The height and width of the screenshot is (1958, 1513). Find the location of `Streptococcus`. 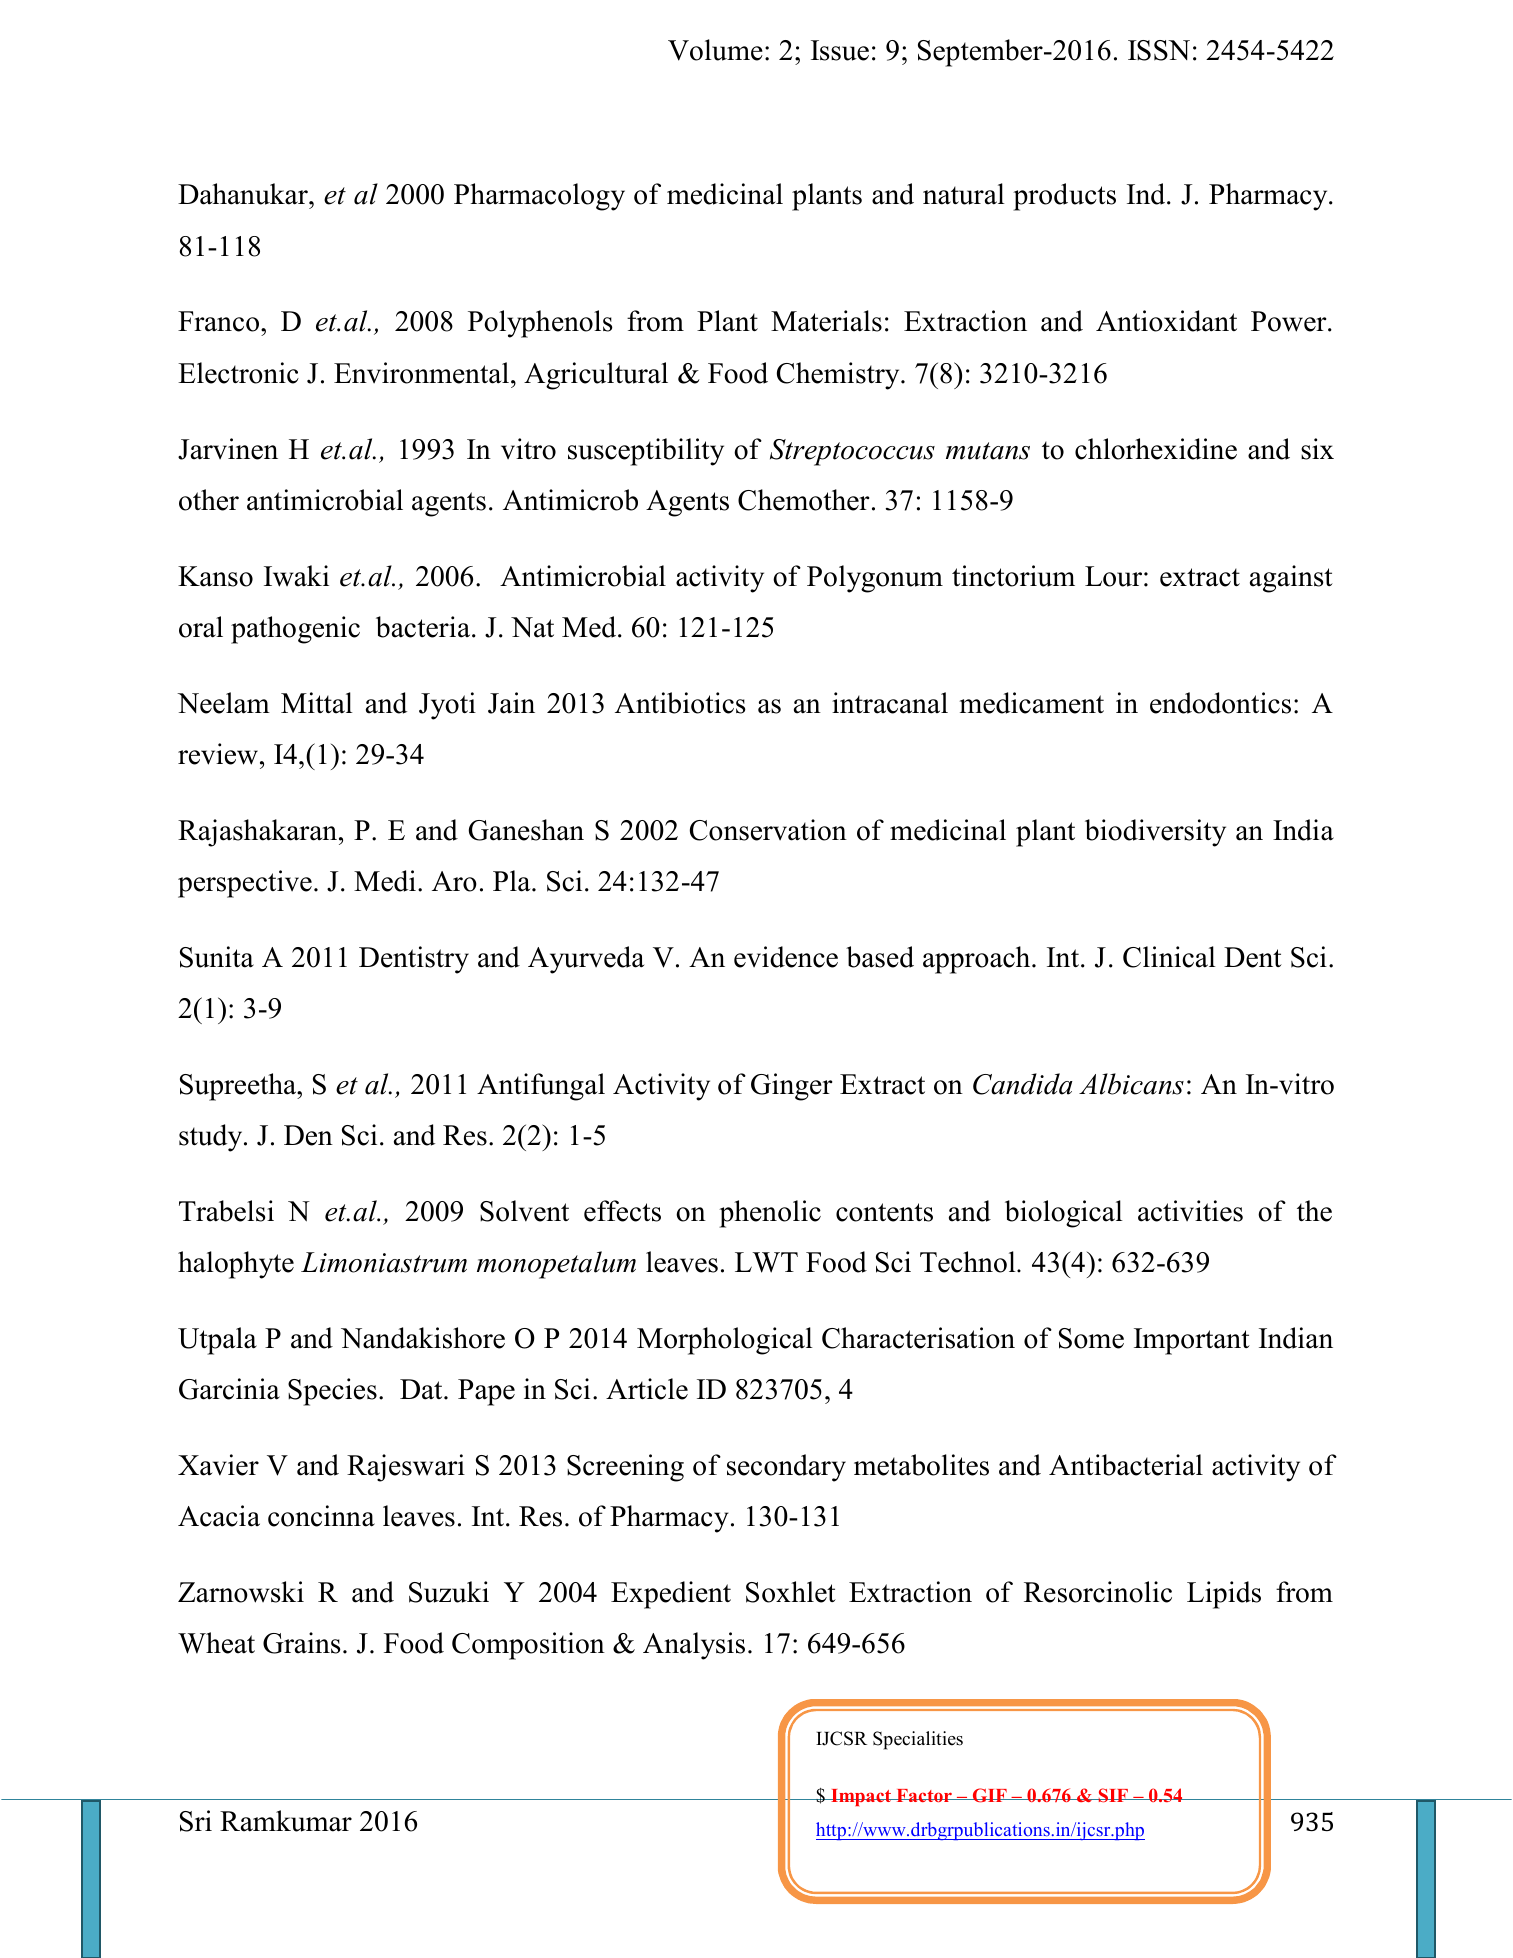

Streptococcus is located at coordinates (852, 452).
